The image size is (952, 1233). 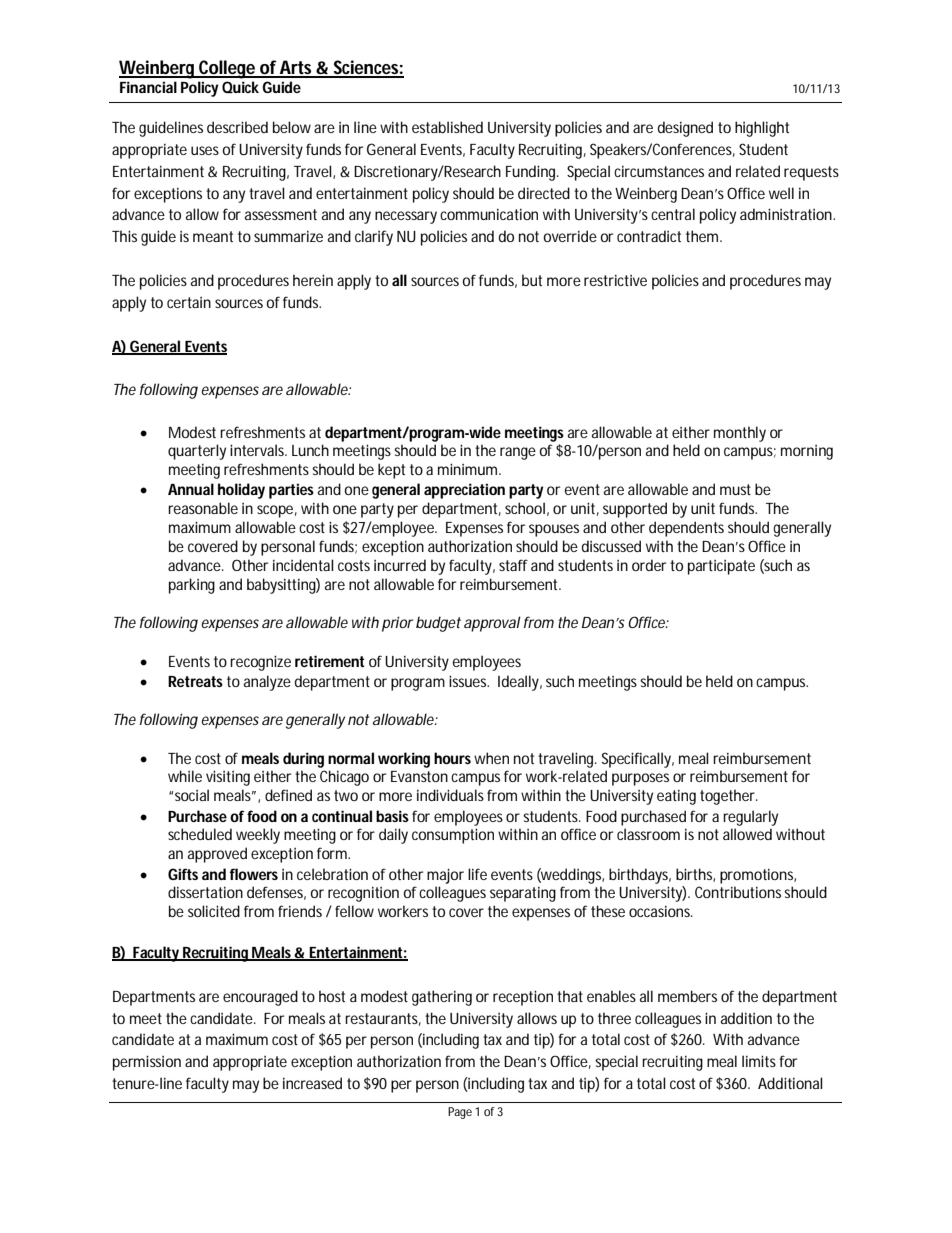 I want to click on Quick, so click(x=240, y=87).
